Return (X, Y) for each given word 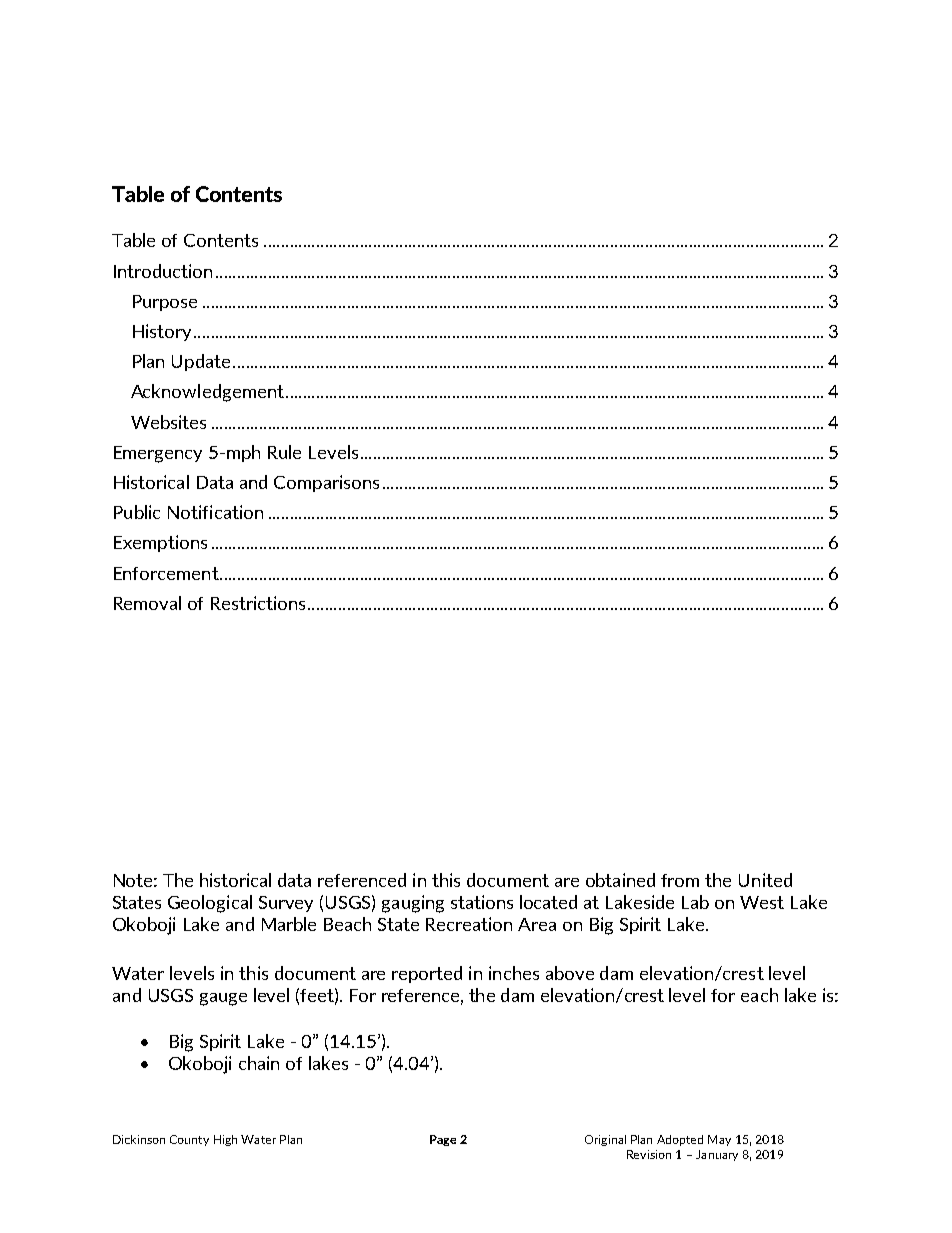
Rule (284, 452)
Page (443, 1140)
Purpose (165, 303)
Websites (168, 422)
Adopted (680, 1140)
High (225, 1140)
